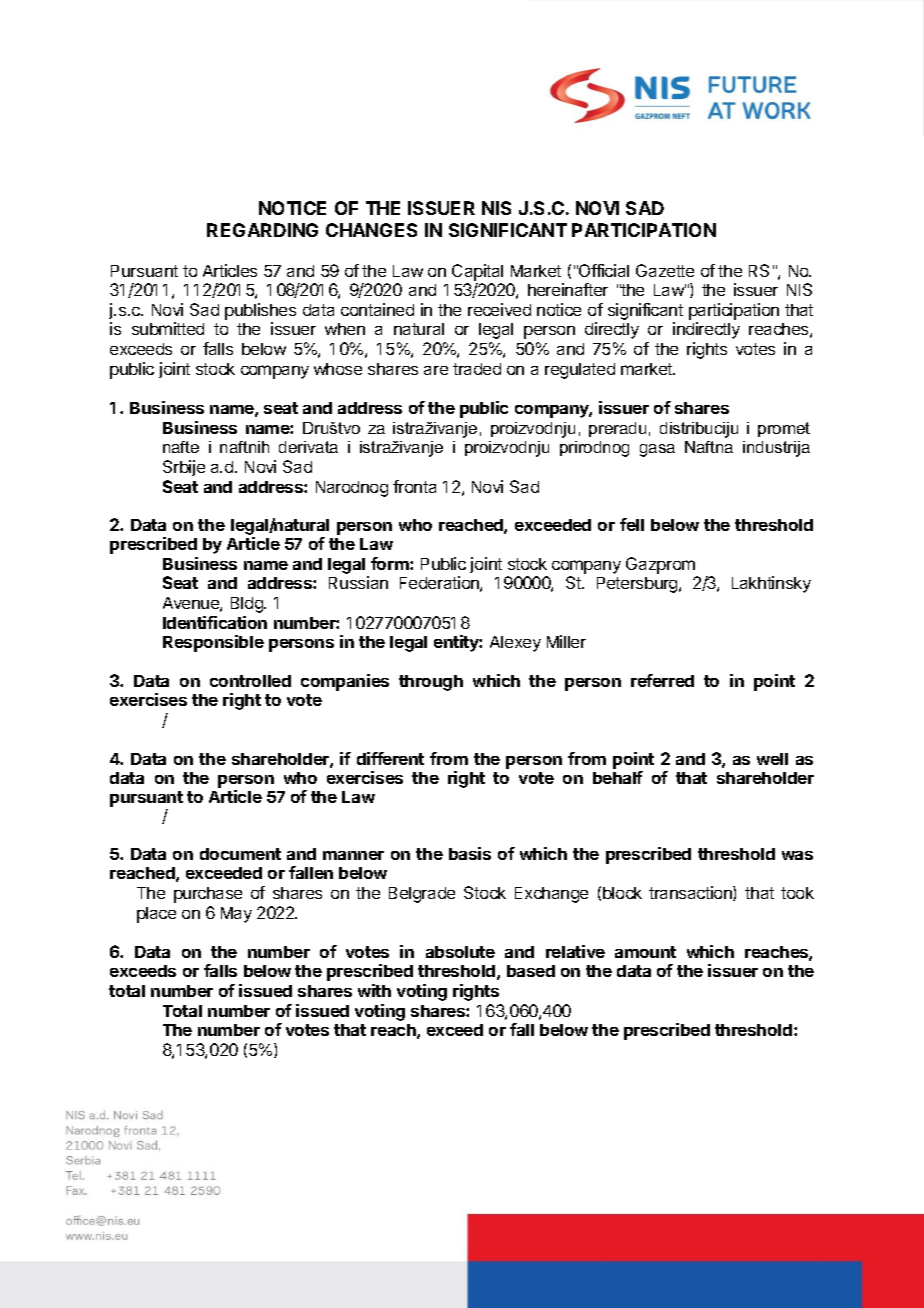  Describe the element at coordinates (338, 369) in the document. I see `whose` at that location.
